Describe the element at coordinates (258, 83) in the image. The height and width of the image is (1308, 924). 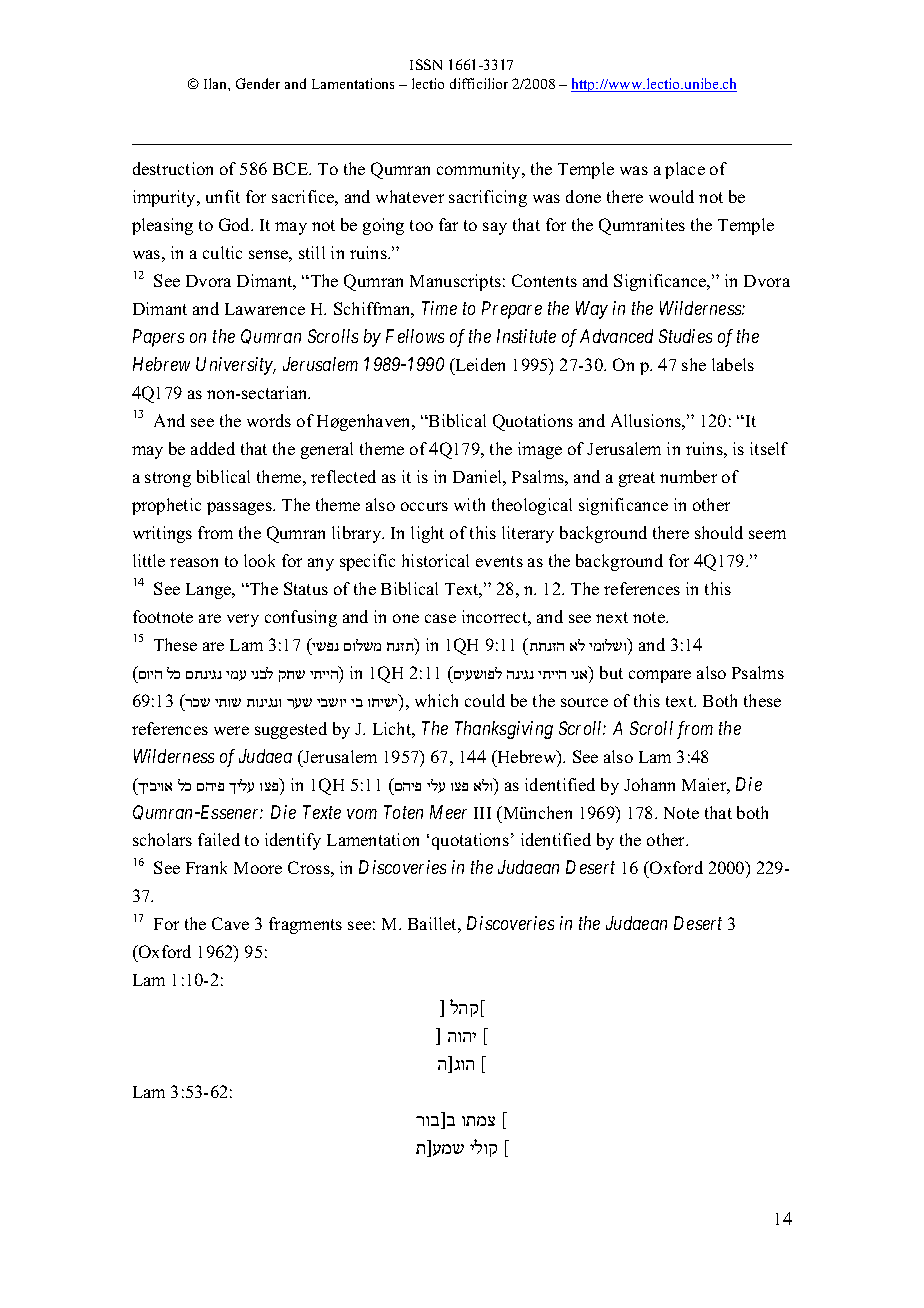
I see `Gender` at that location.
